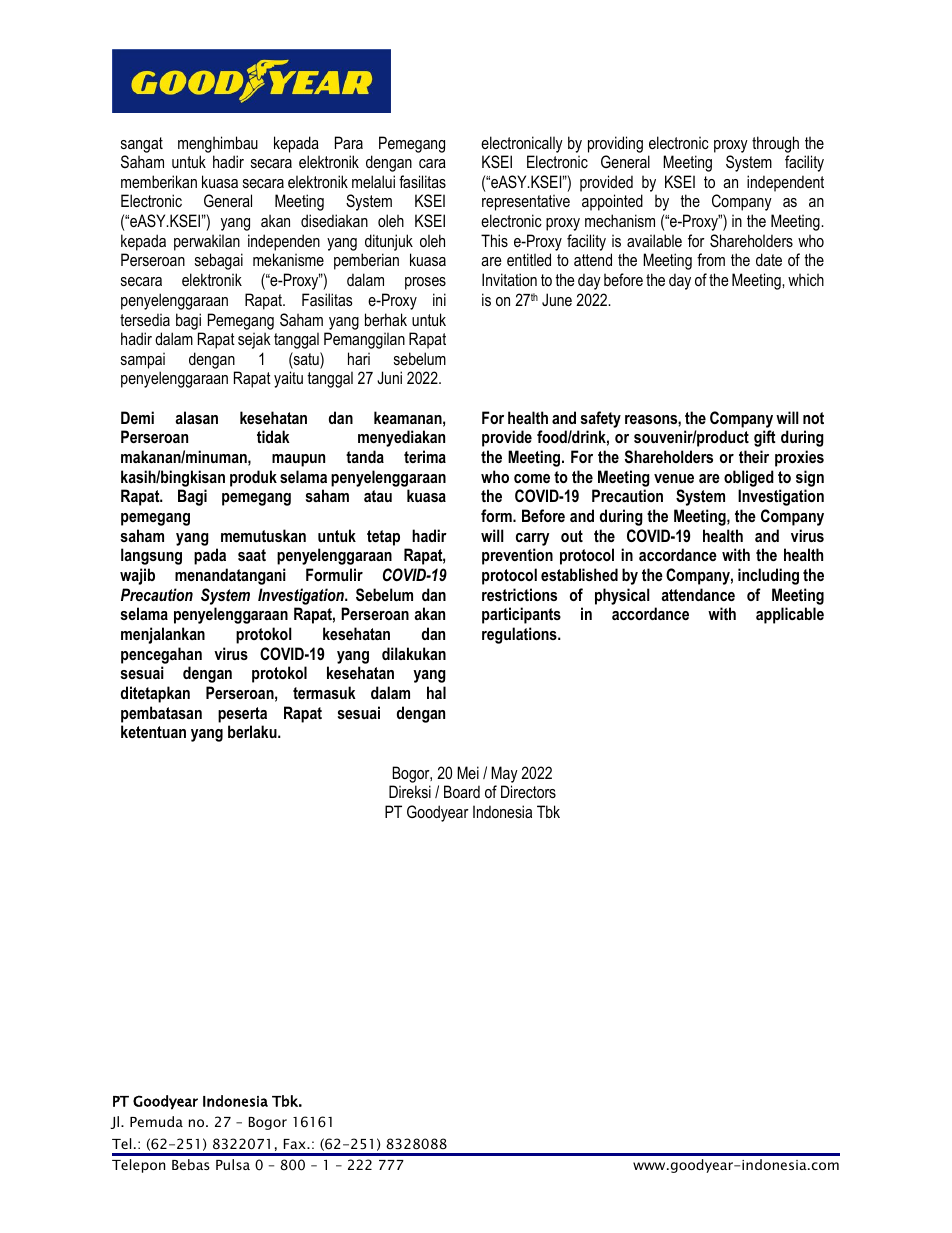 The height and width of the image is (1233, 952). Describe the element at coordinates (775, 144) in the image. I see `through` at that location.
